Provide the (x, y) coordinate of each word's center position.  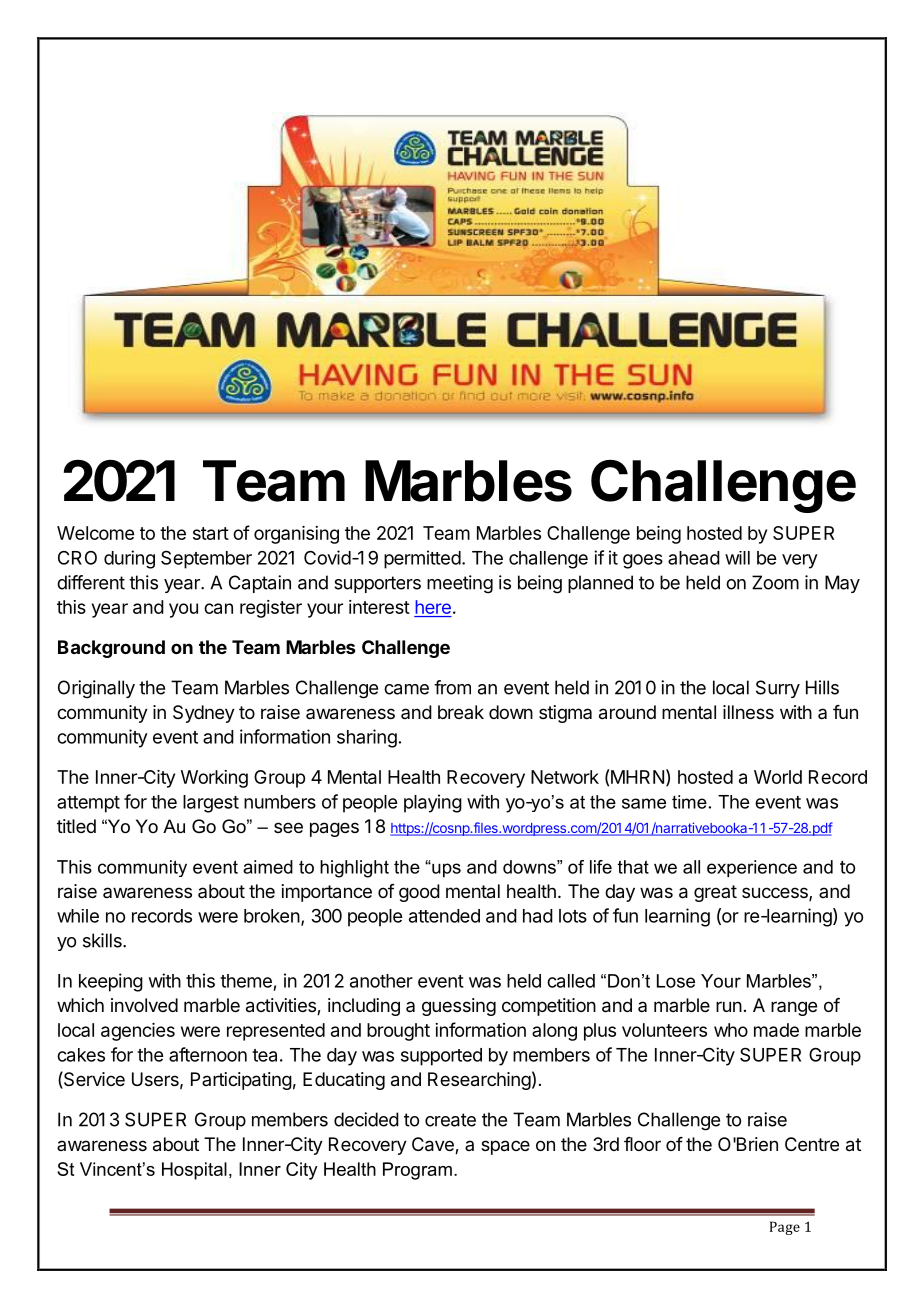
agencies (138, 1032)
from (452, 687)
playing (433, 803)
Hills (822, 687)
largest (211, 804)
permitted (422, 559)
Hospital (194, 1171)
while (78, 916)
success (776, 894)
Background (111, 649)
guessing (459, 1007)
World (778, 777)
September (206, 559)
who (731, 1030)
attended (444, 916)
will (737, 558)
